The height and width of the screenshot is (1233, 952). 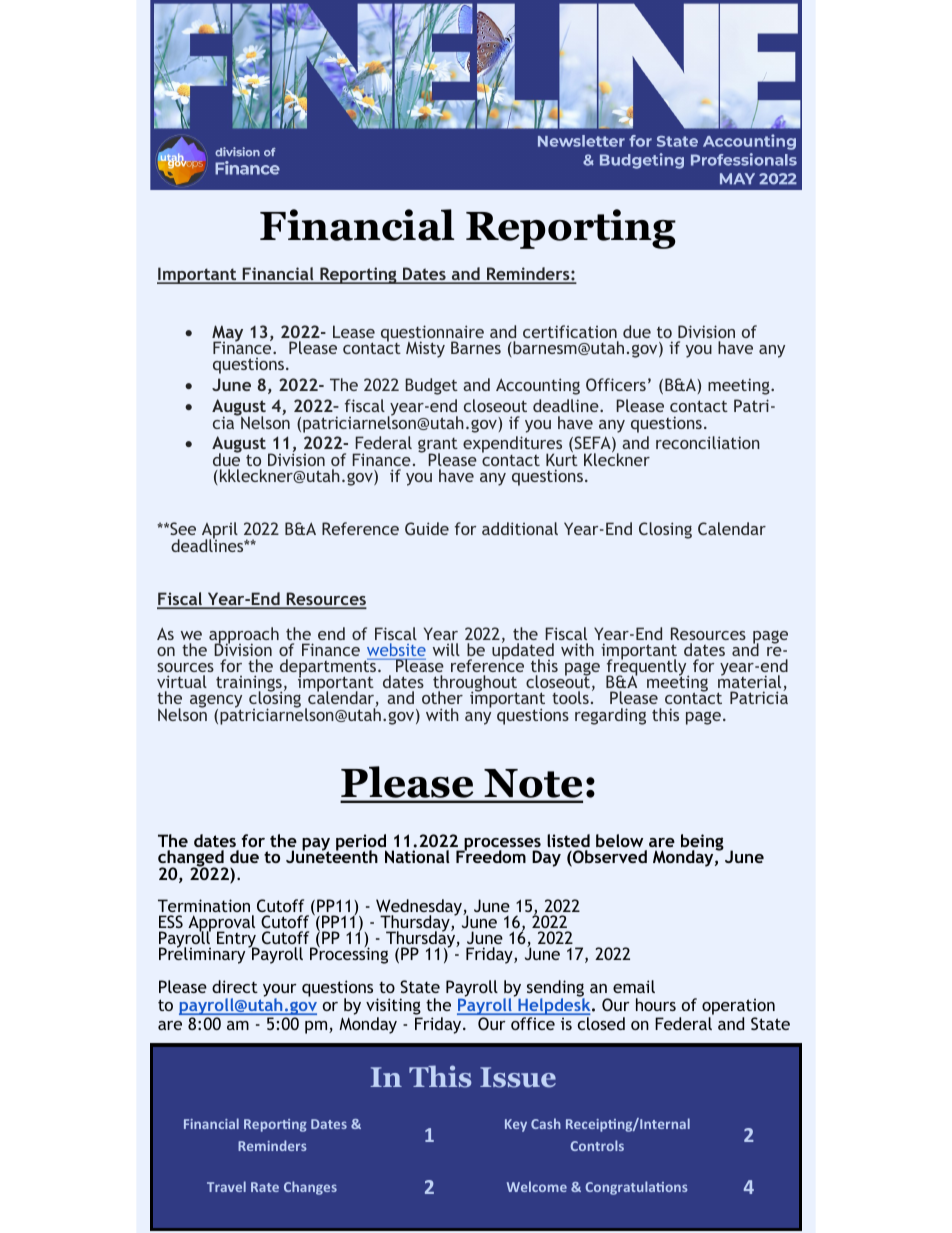 What do you see at coordinates (516, 1125) in the screenshot?
I see `Key` at bounding box center [516, 1125].
